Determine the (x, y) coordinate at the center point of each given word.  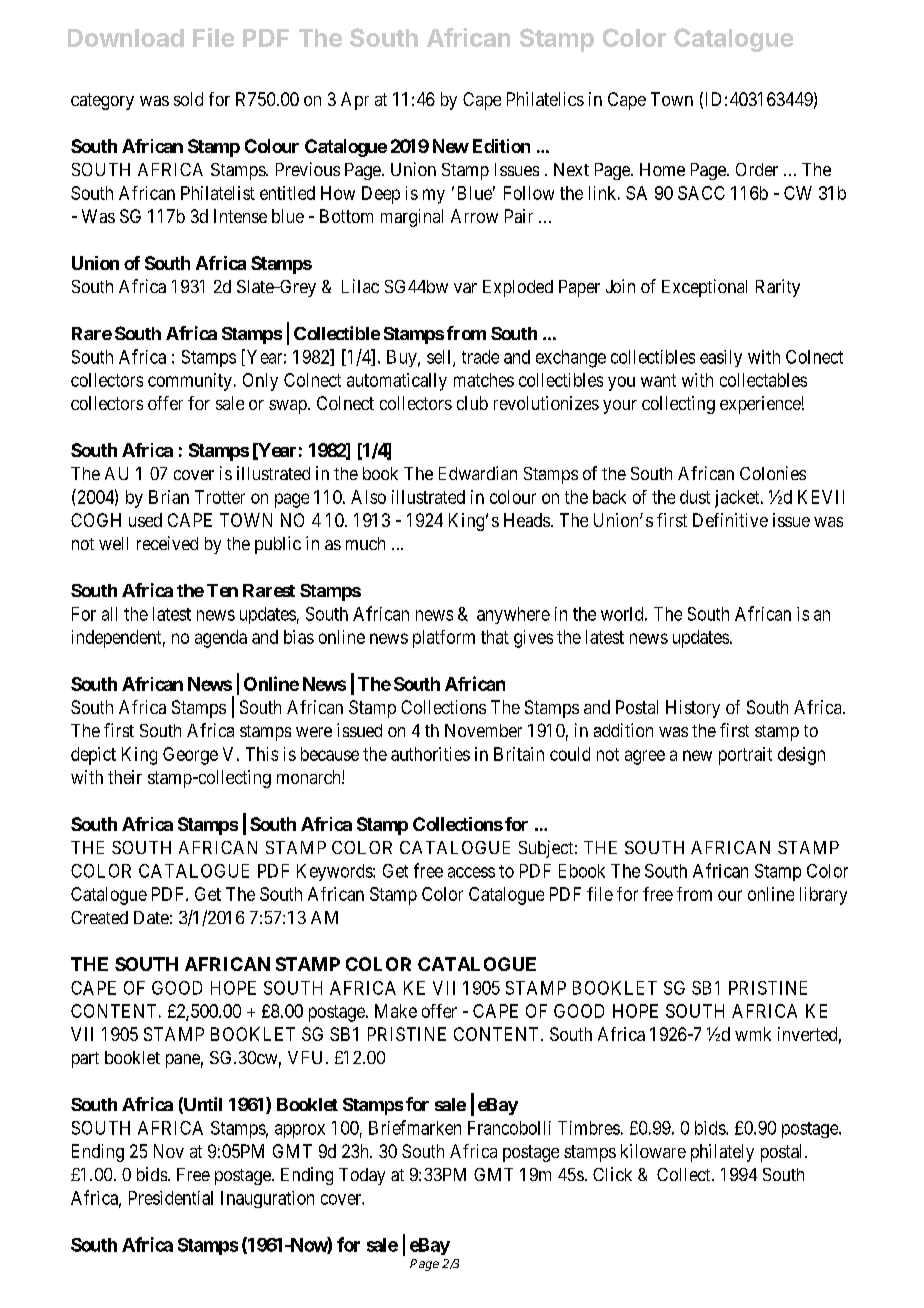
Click (612, 1174)
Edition (501, 146)
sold (188, 99)
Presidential (171, 1198)
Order (757, 169)
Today (362, 1176)
